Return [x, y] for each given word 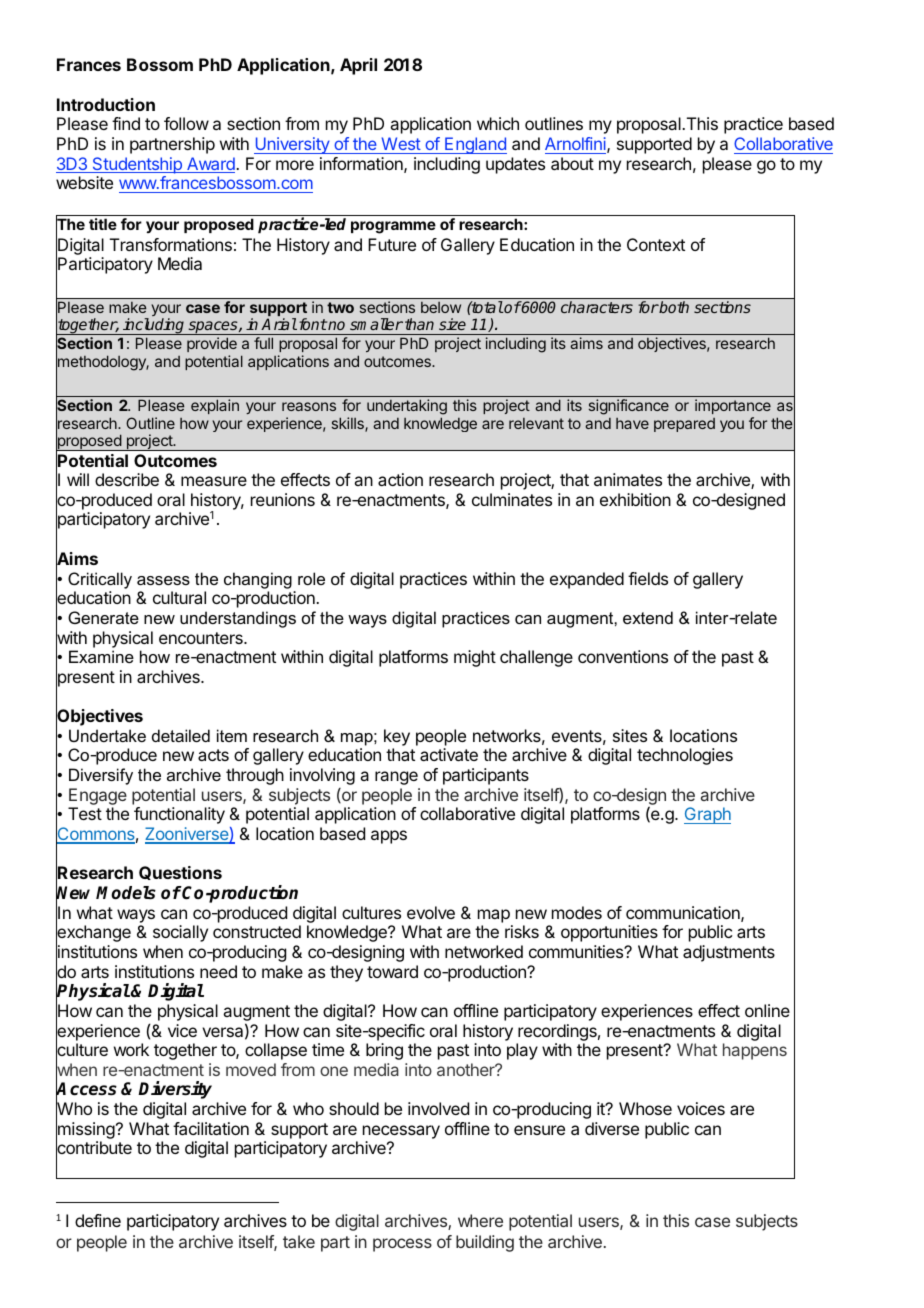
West [401, 143]
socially [180, 933]
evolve [431, 912]
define [98, 1220]
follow [186, 123]
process [402, 1245]
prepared [684, 425]
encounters [202, 638]
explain [215, 406]
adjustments [729, 953]
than [419, 324]
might [475, 658]
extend [648, 617]
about [572, 163]
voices [701, 1108]
